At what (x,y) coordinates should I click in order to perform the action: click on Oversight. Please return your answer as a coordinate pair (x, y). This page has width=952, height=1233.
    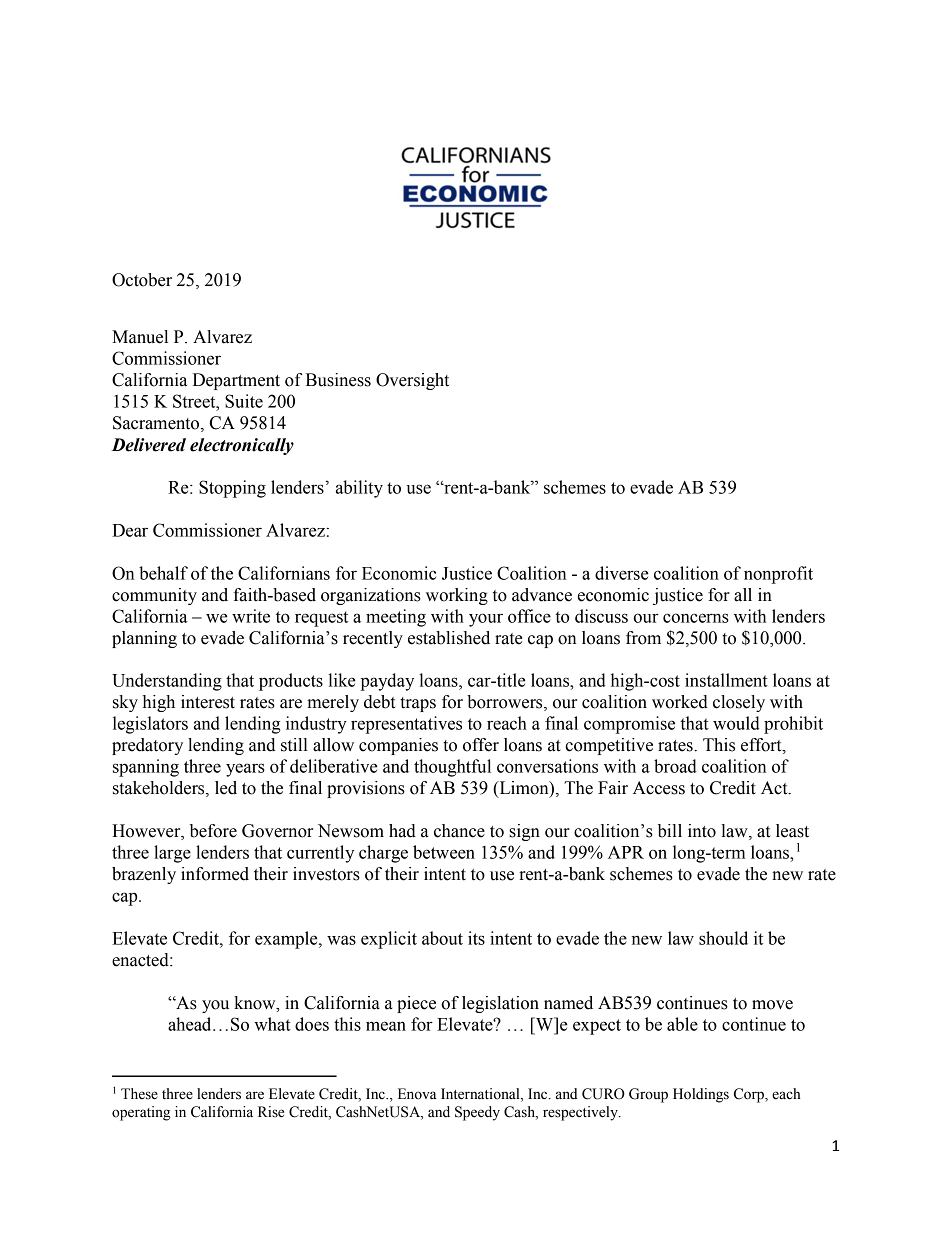
    Looking at the image, I should click on (412, 381).
